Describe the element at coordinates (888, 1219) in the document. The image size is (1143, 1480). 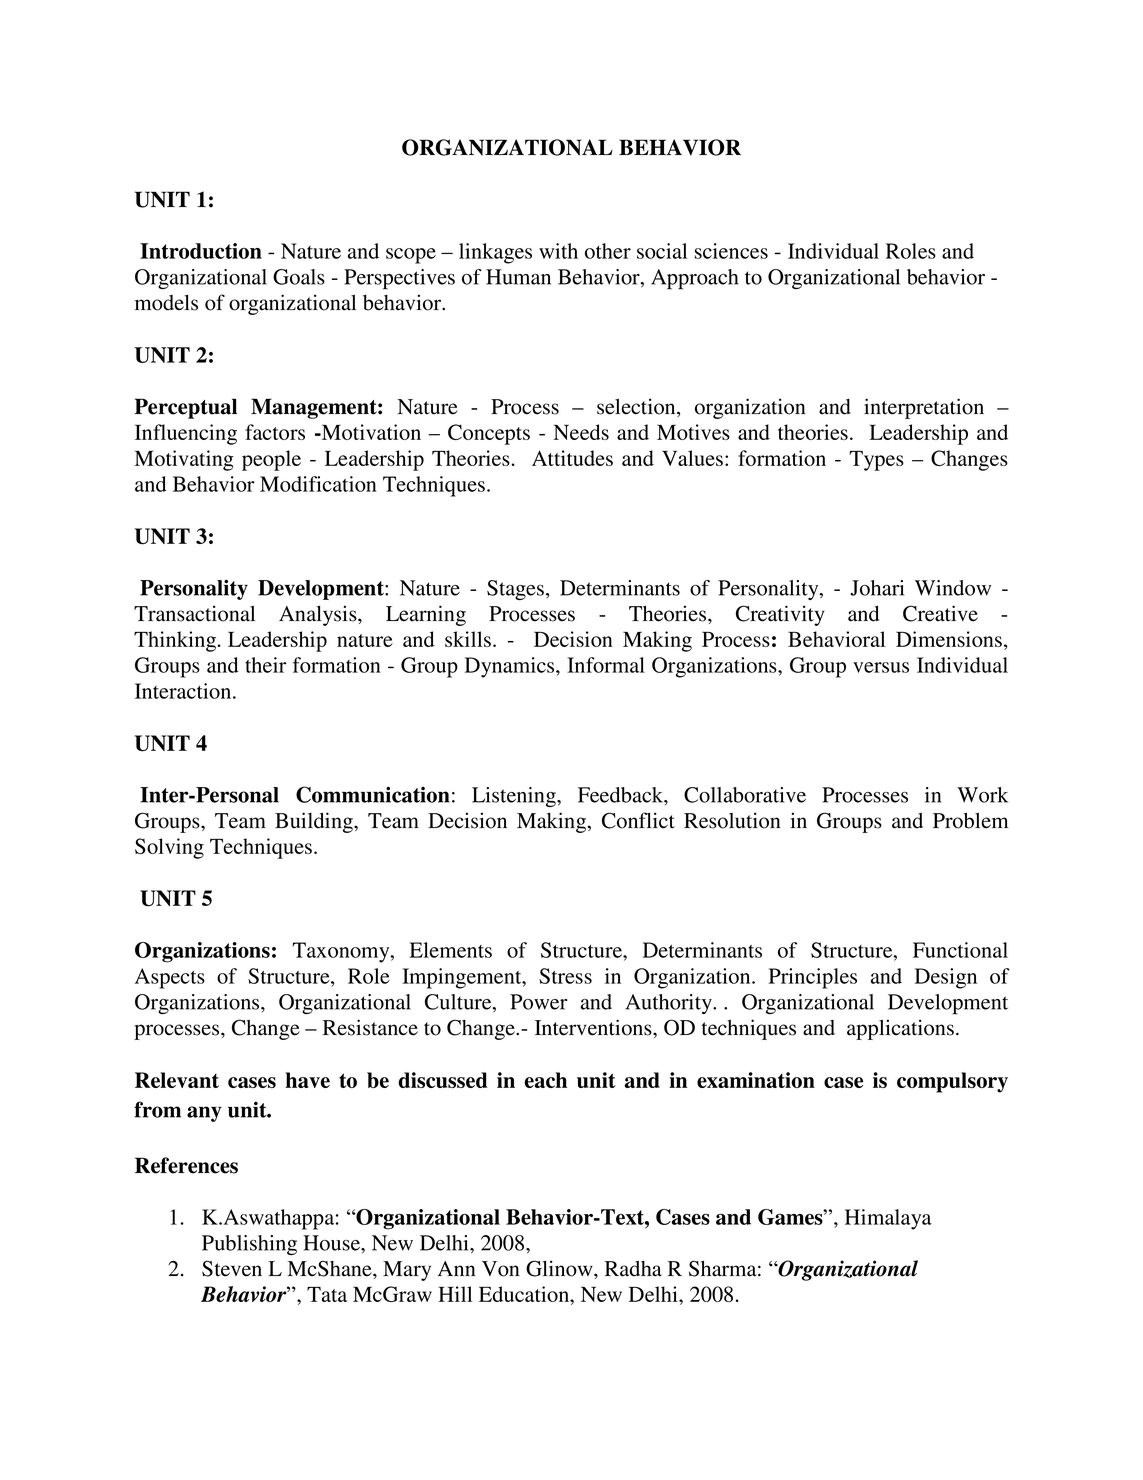
I see `Himalaya` at that location.
